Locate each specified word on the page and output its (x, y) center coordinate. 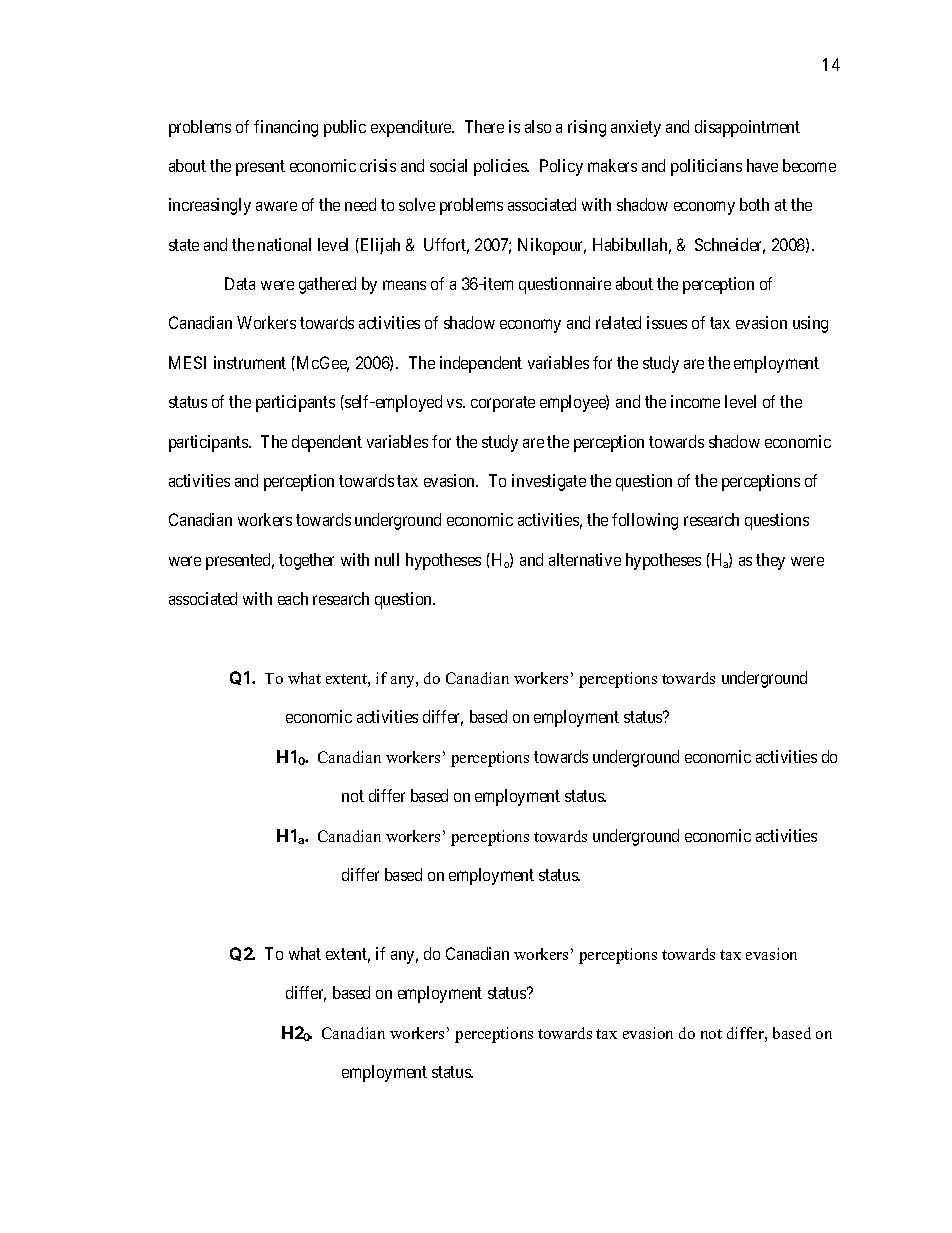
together (306, 561)
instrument (250, 362)
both (754, 204)
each (293, 598)
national (284, 244)
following (645, 521)
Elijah (379, 246)
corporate (503, 404)
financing (286, 128)
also (538, 126)
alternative (585, 559)
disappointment (747, 128)
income (695, 401)
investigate (549, 482)
